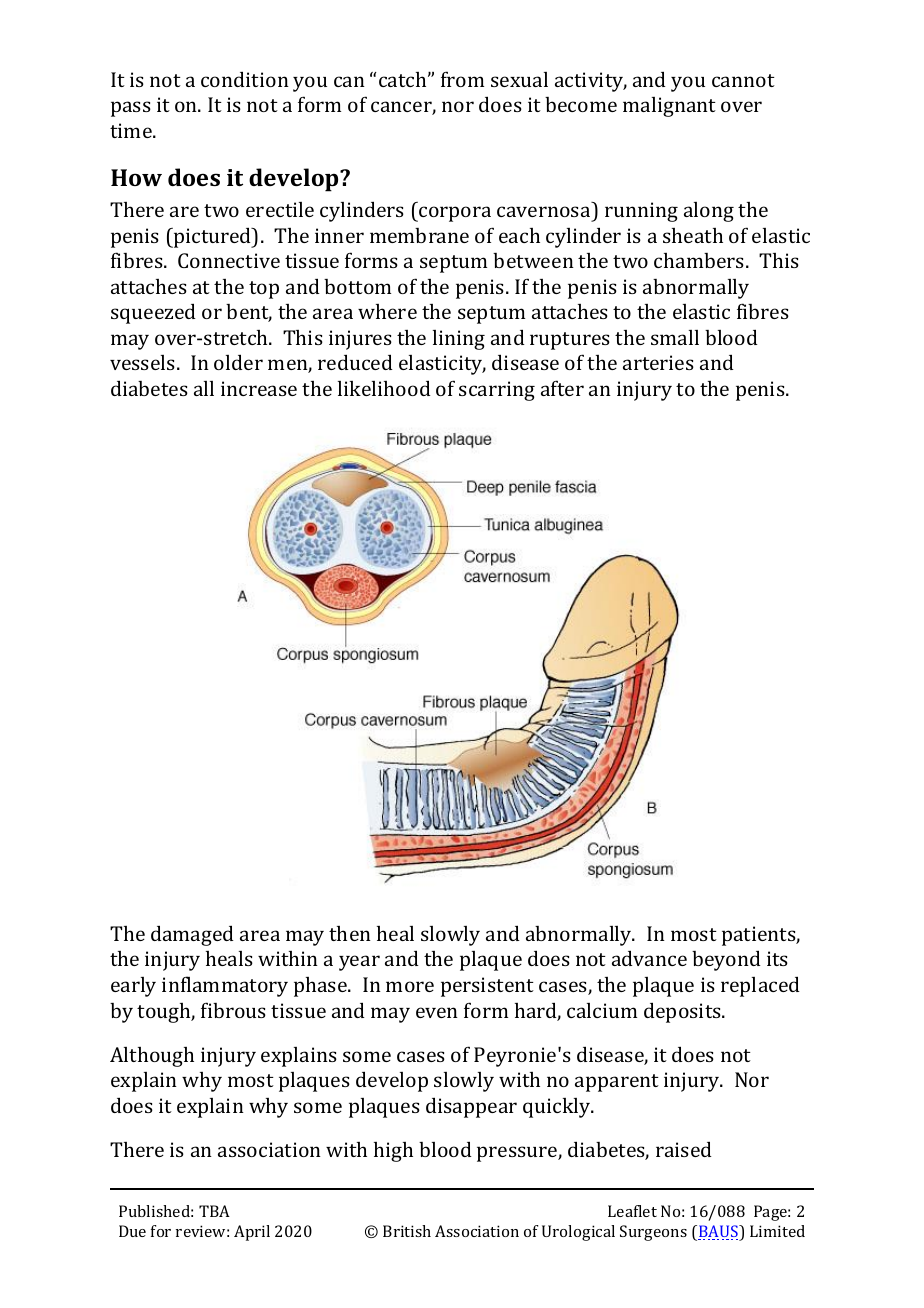  Describe the element at coordinates (462, 79) in the screenshot. I see `from` at that location.
